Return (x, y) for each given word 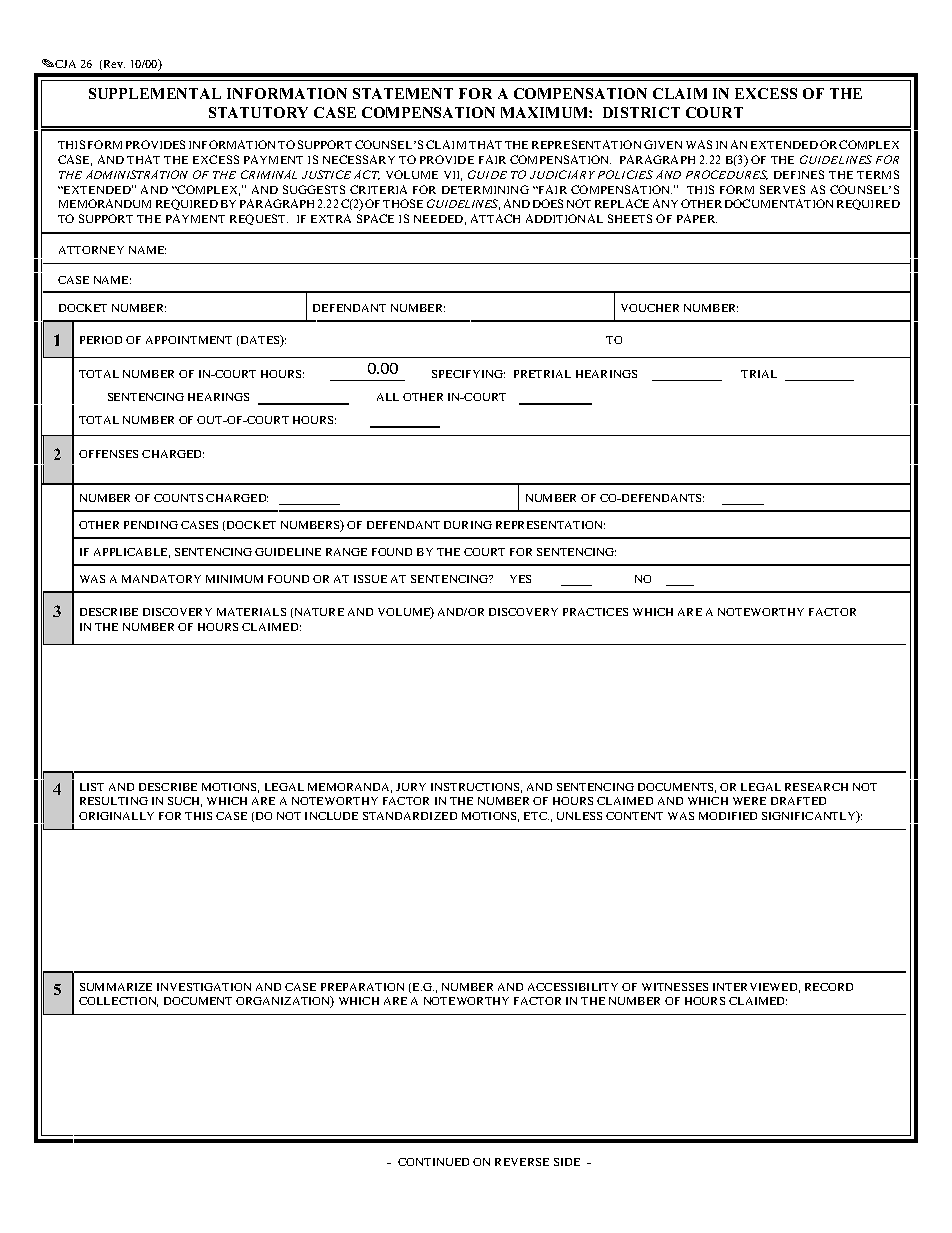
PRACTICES (595, 612)
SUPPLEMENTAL (155, 93)
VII (453, 176)
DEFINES (799, 174)
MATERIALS (251, 612)
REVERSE (522, 1162)
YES (520, 579)
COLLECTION (118, 1002)
